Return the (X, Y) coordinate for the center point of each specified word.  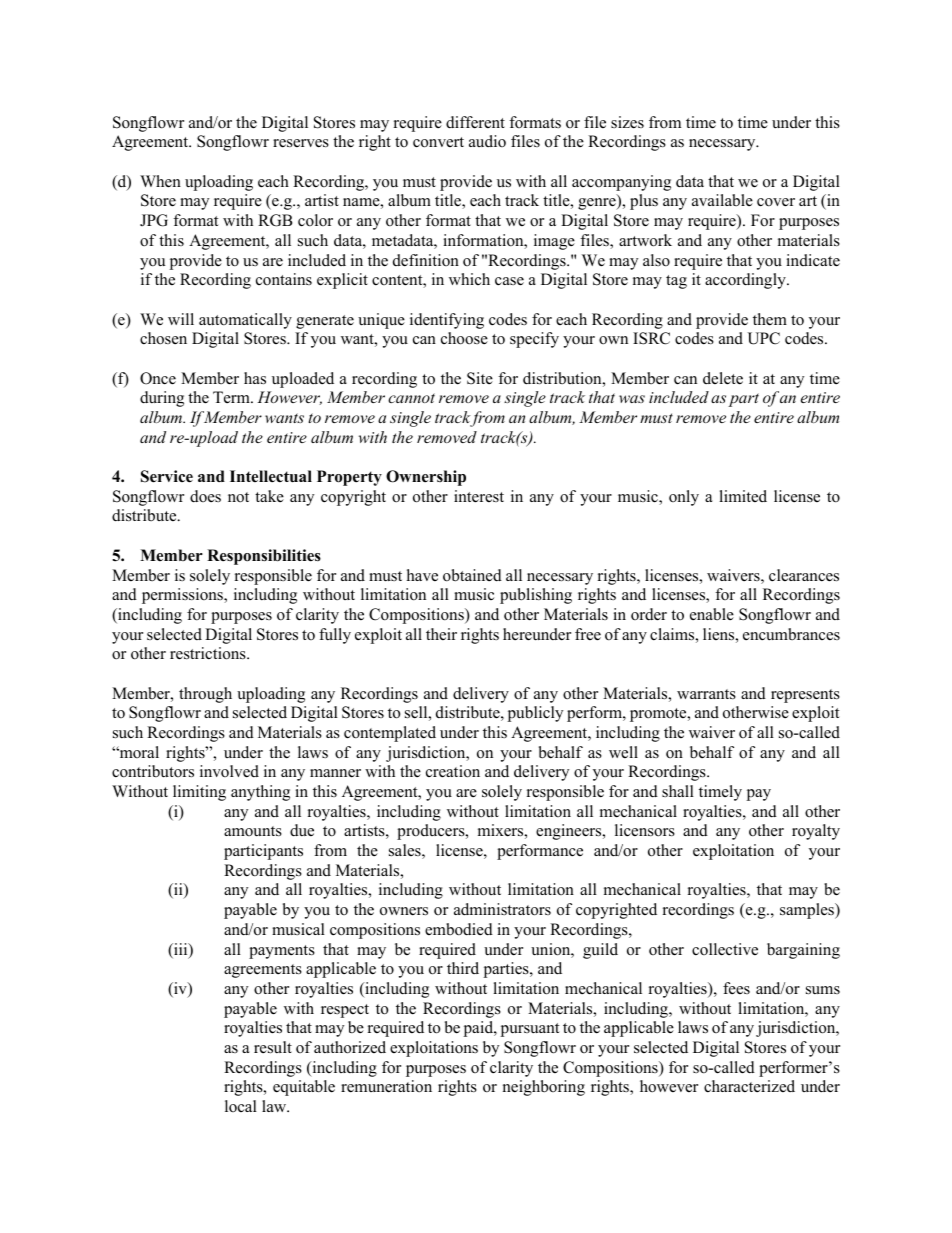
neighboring (544, 1088)
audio (487, 141)
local (241, 1106)
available (722, 200)
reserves (301, 143)
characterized (749, 1086)
